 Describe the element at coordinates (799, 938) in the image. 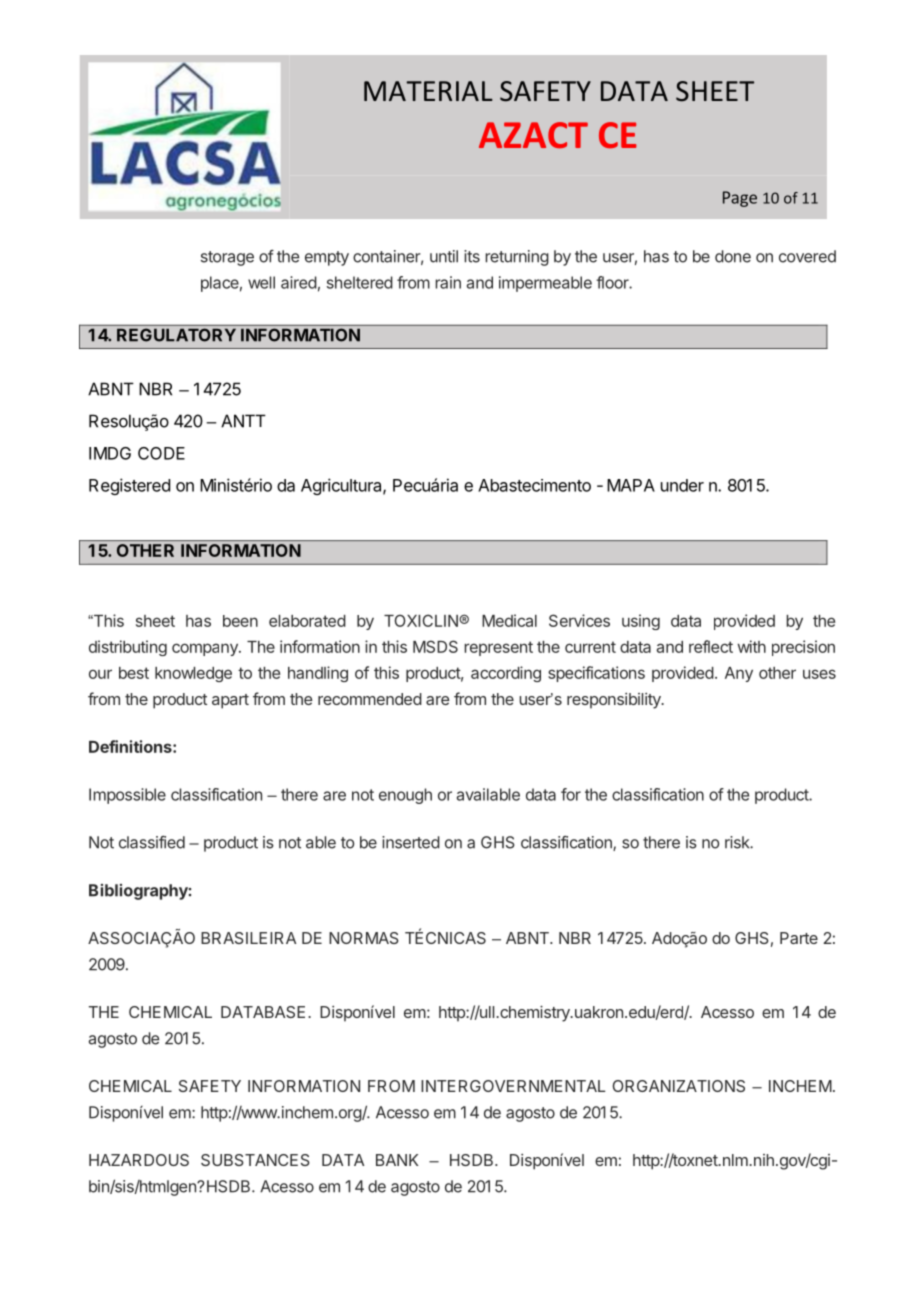

I see `Parte` at that location.
